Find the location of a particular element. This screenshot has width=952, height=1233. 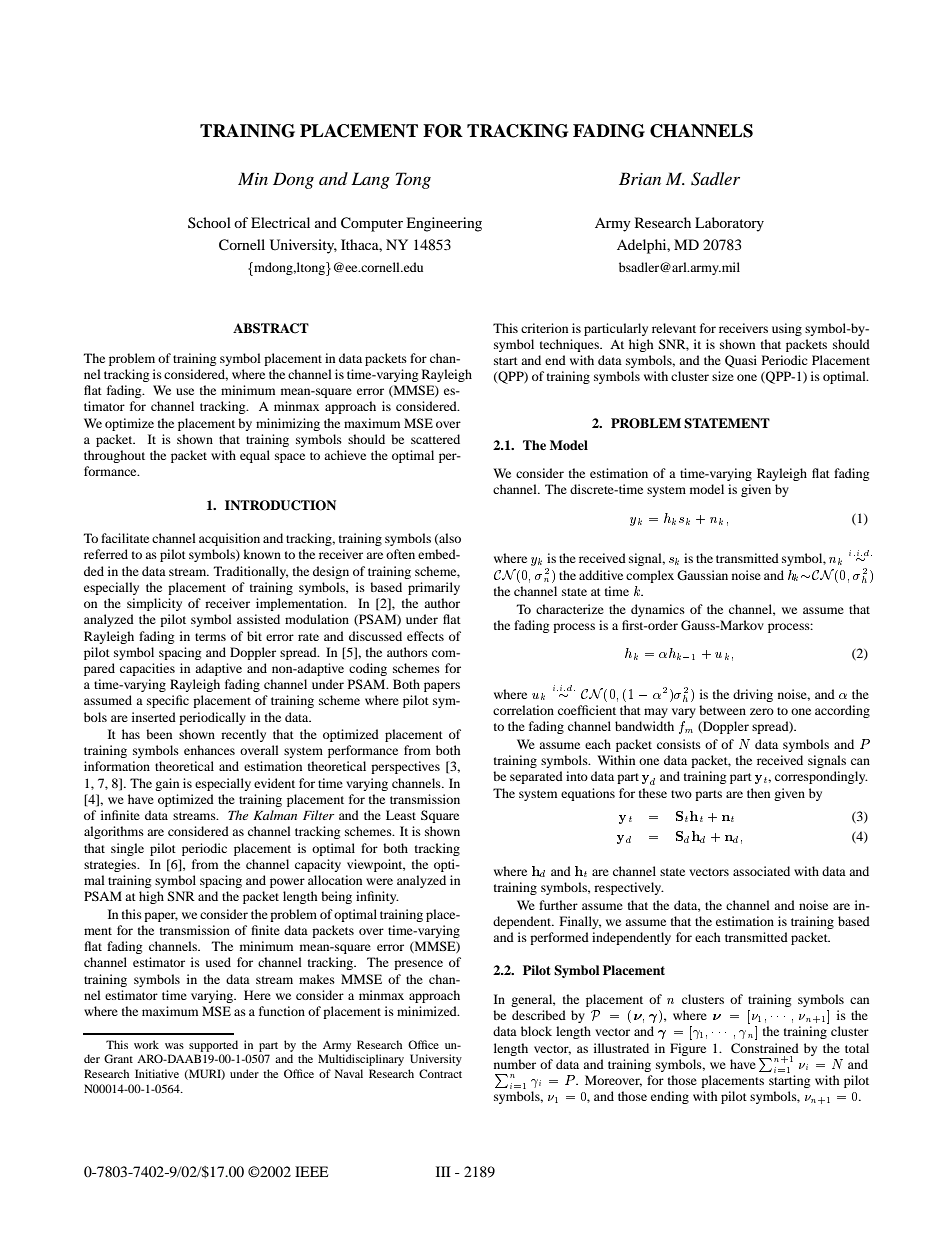

ending is located at coordinates (670, 1097).
